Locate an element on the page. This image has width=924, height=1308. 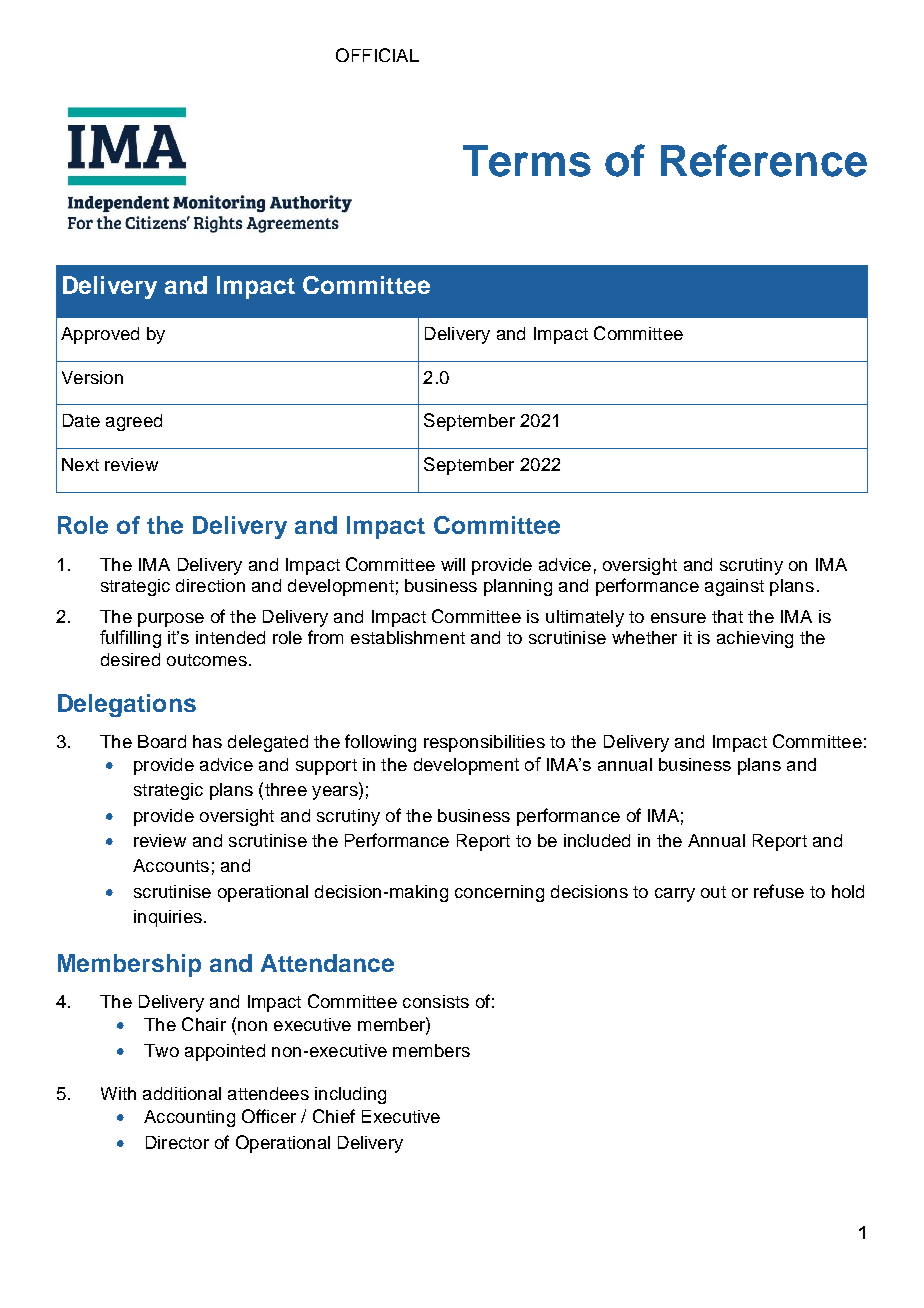
purpose is located at coordinates (171, 620).
